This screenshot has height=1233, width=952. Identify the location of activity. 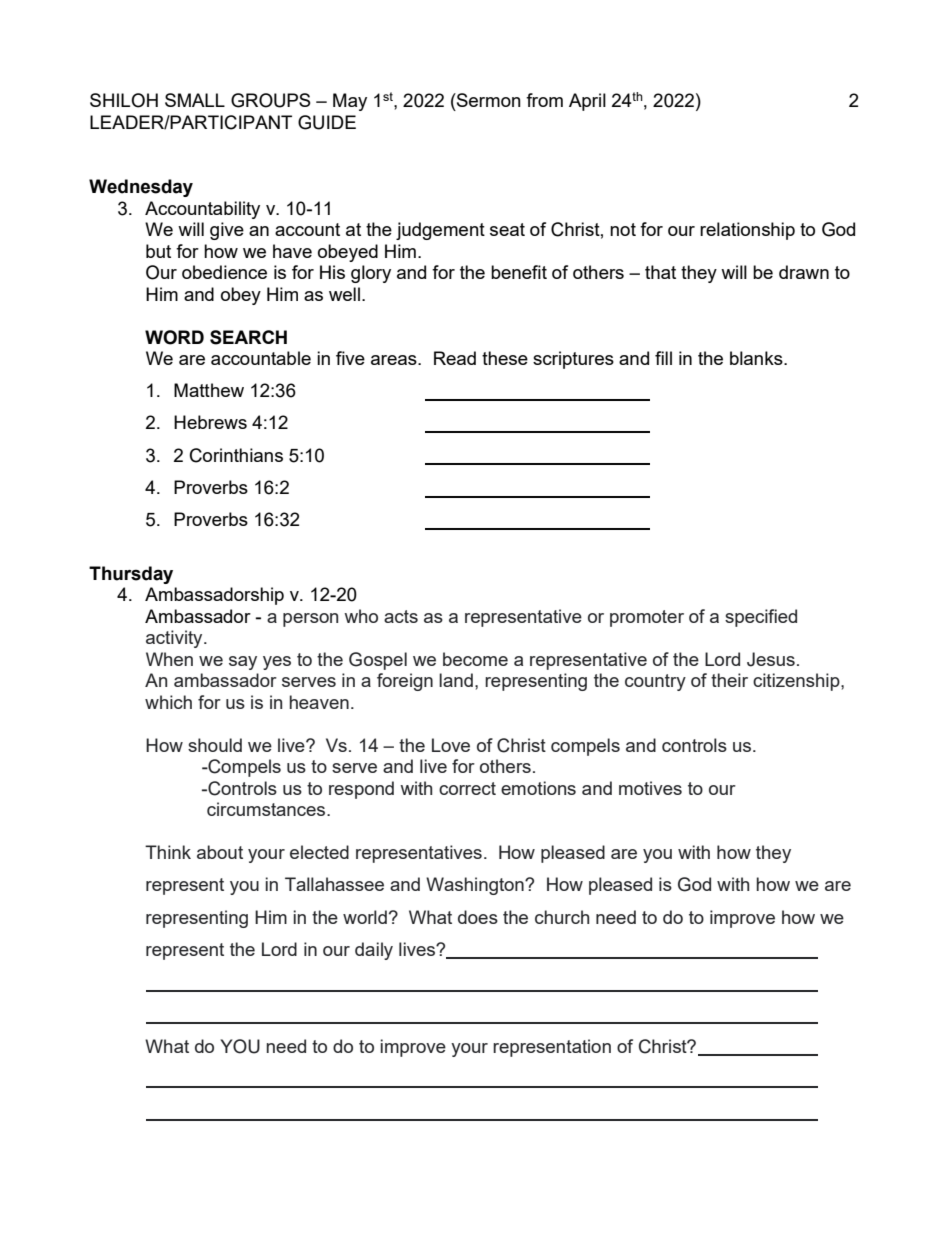
(175, 639).
